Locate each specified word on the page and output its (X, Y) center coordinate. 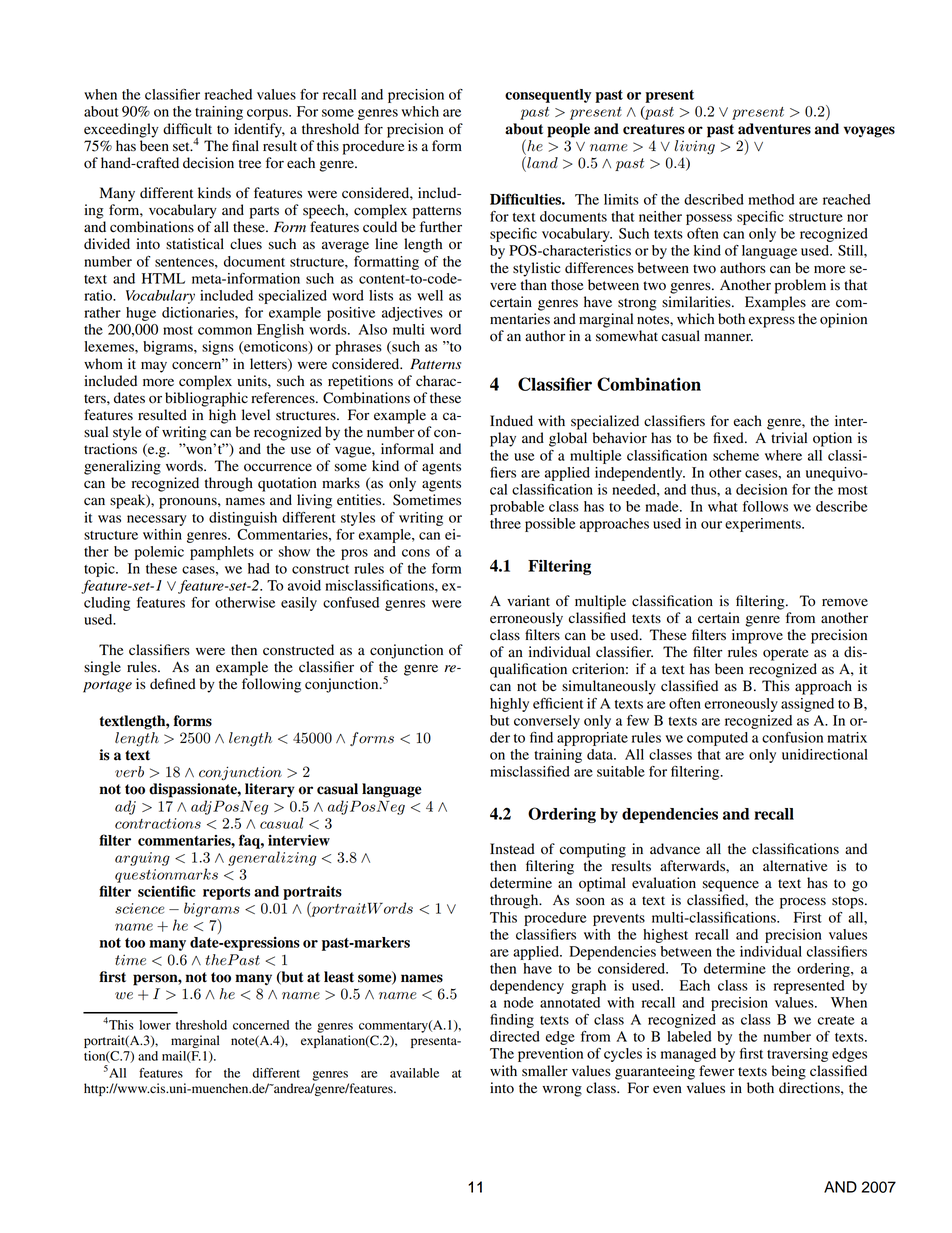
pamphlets (222, 553)
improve (757, 636)
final (245, 145)
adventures (774, 129)
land (541, 162)
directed (515, 1036)
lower (155, 1025)
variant (528, 600)
